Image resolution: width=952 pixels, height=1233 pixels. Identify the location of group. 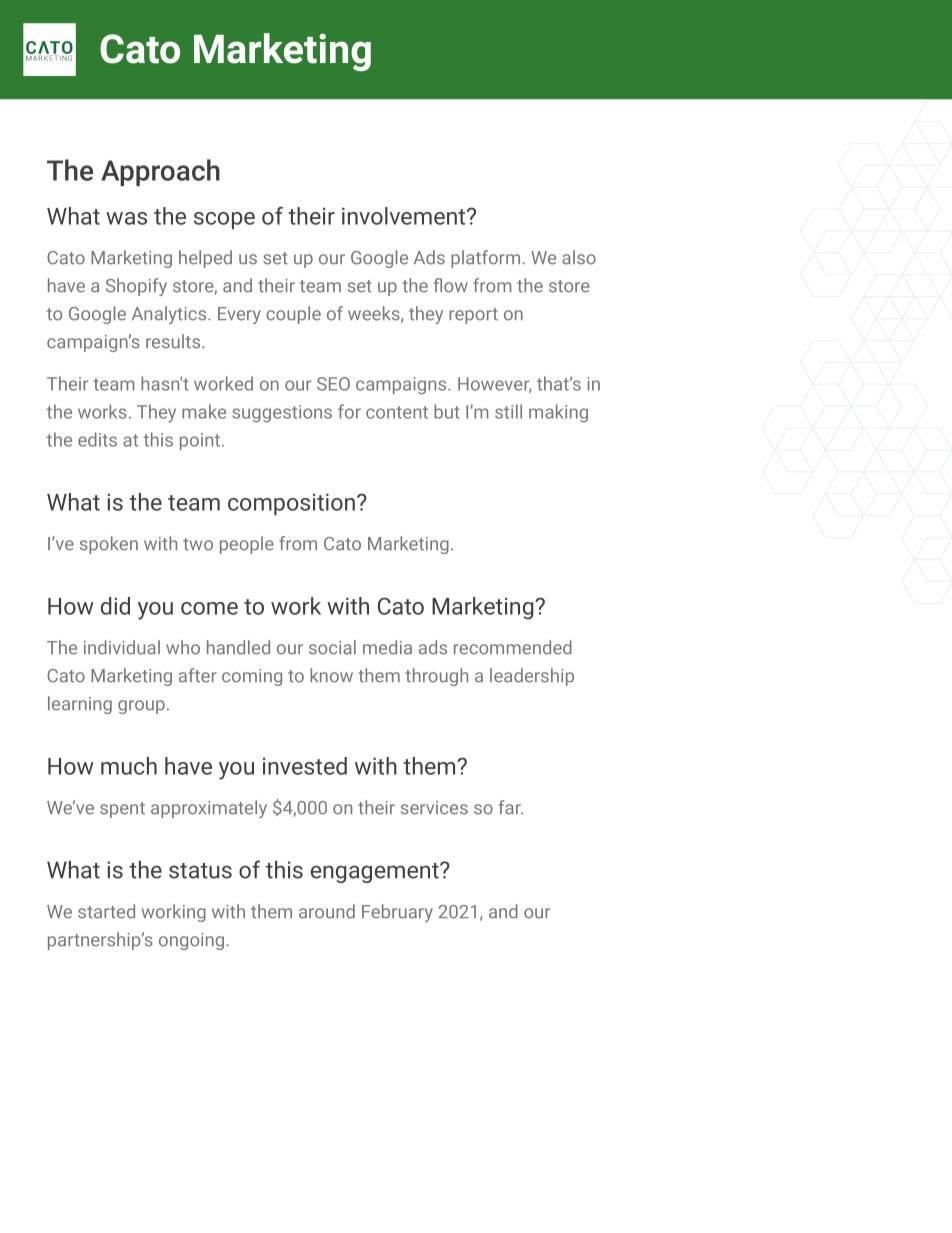
(141, 707).
